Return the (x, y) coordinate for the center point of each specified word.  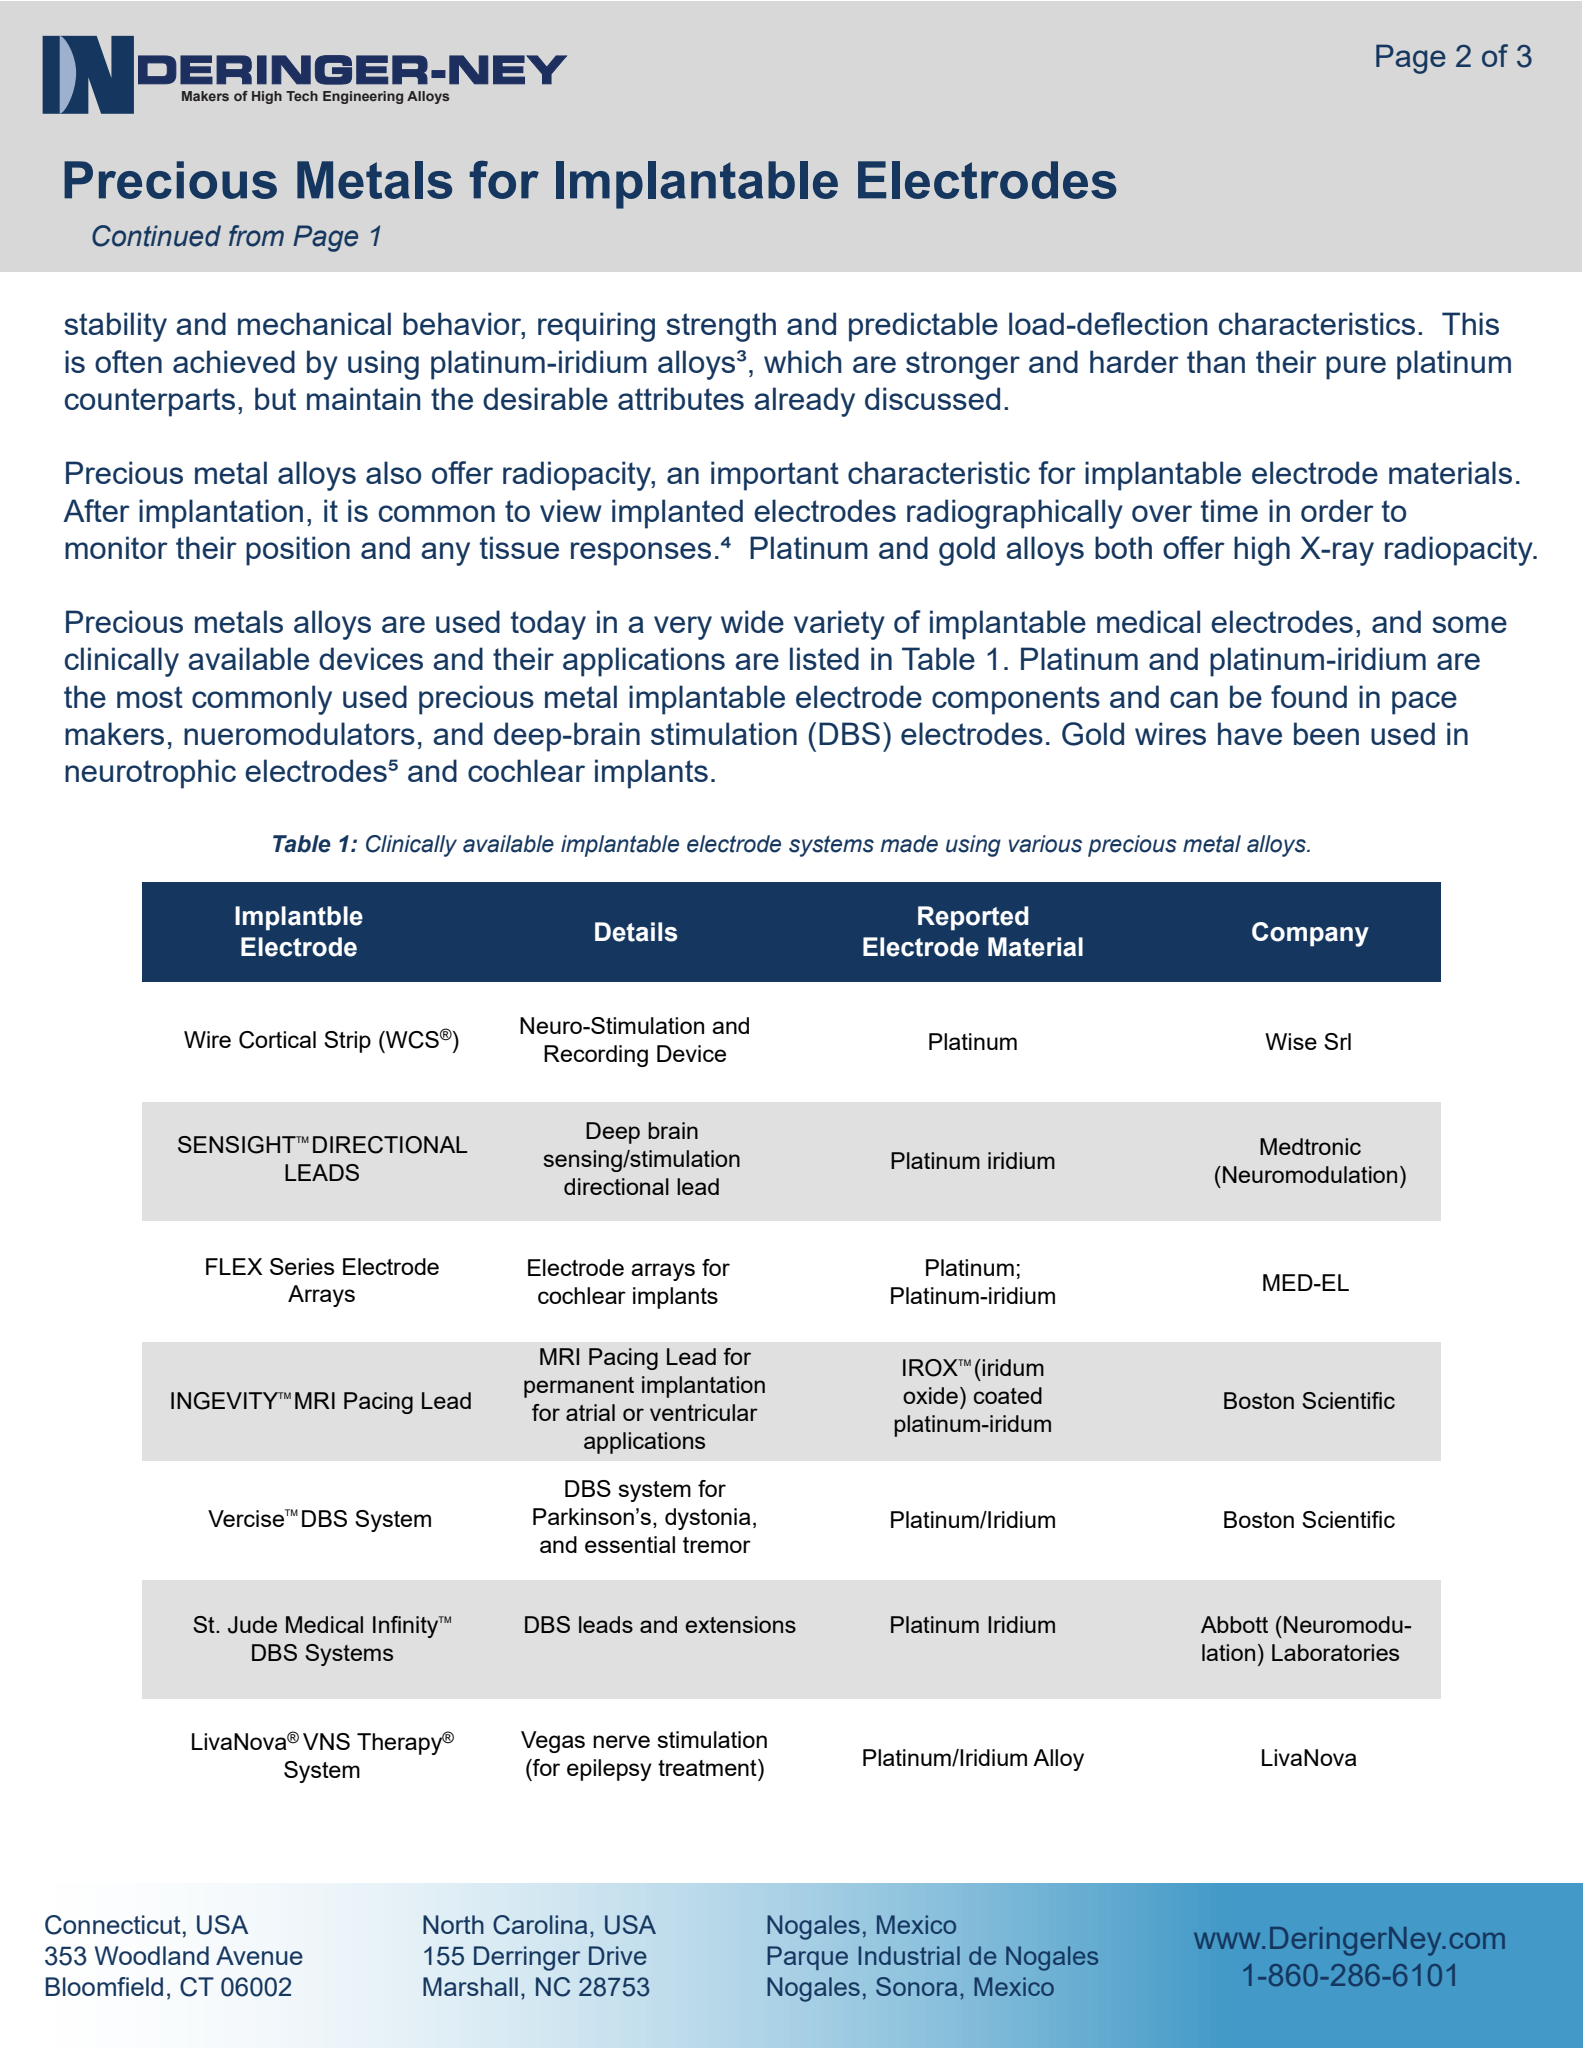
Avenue (259, 1955)
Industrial (909, 1955)
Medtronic (1310, 1146)
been (1326, 733)
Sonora (916, 1986)
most (150, 697)
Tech (302, 96)
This (1470, 323)
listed (824, 658)
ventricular (704, 1412)
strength (721, 327)
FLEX (234, 1266)
